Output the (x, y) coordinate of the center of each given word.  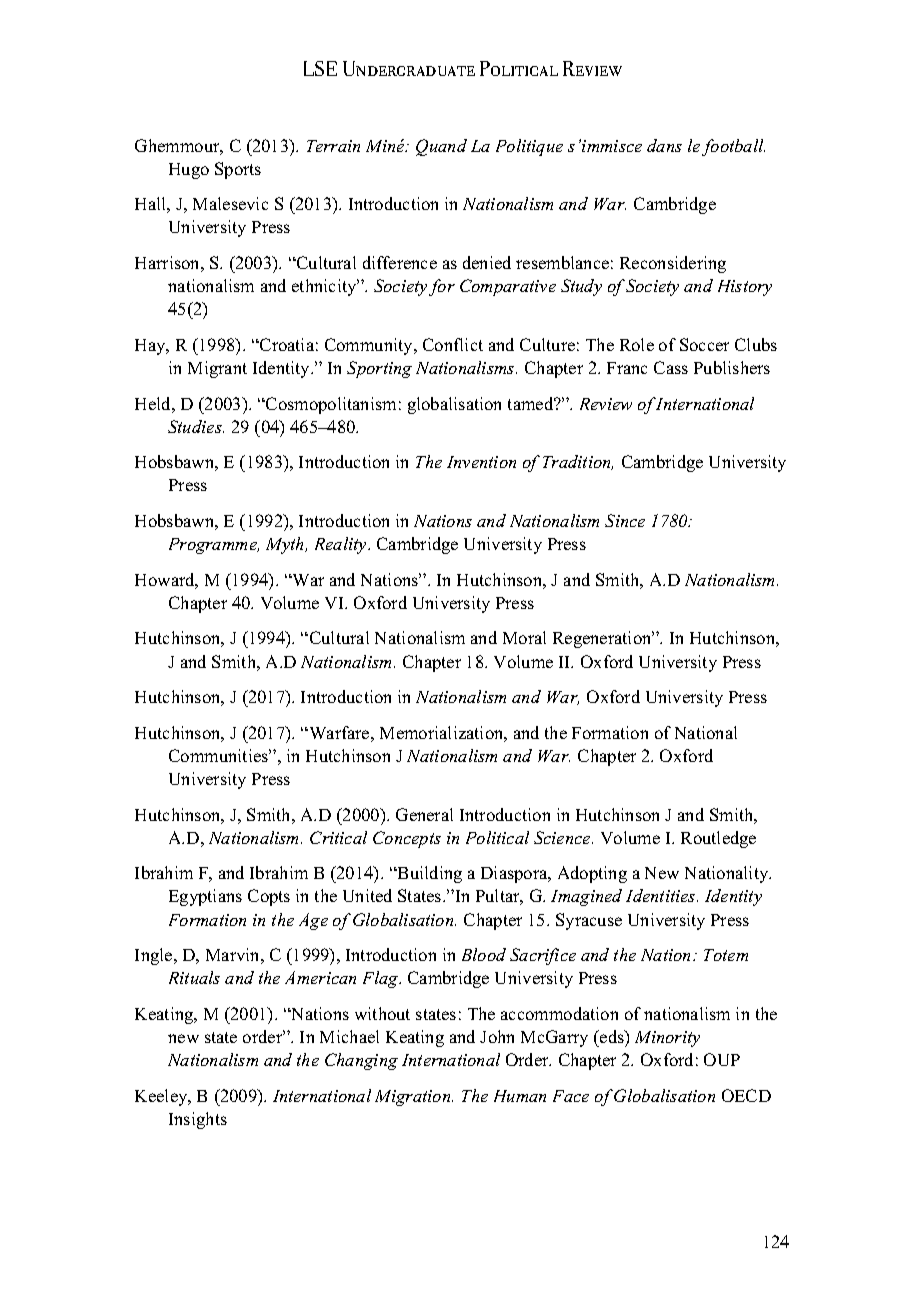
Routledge (718, 839)
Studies (196, 426)
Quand (441, 147)
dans (664, 145)
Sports (238, 170)
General (424, 814)
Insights (198, 1120)
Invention (481, 462)
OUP (722, 1059)
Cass (671, 367)
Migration (414, 1098)
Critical (338, 837)
